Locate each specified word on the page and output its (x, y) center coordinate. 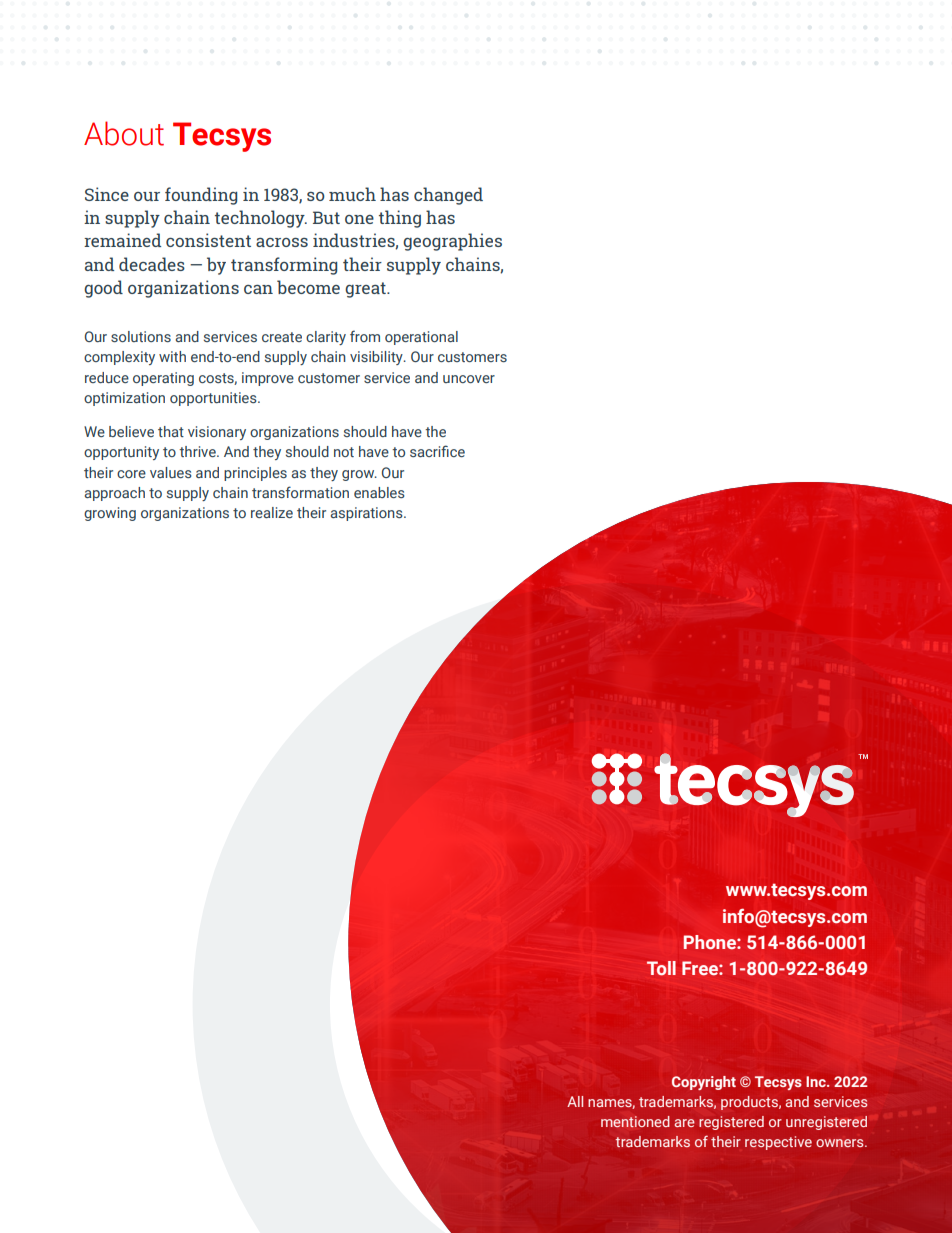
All (575, 1101)
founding (201, 196)
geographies (452, 242)
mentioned (635, 1122)
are (685, 1123)
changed (448, 196)
